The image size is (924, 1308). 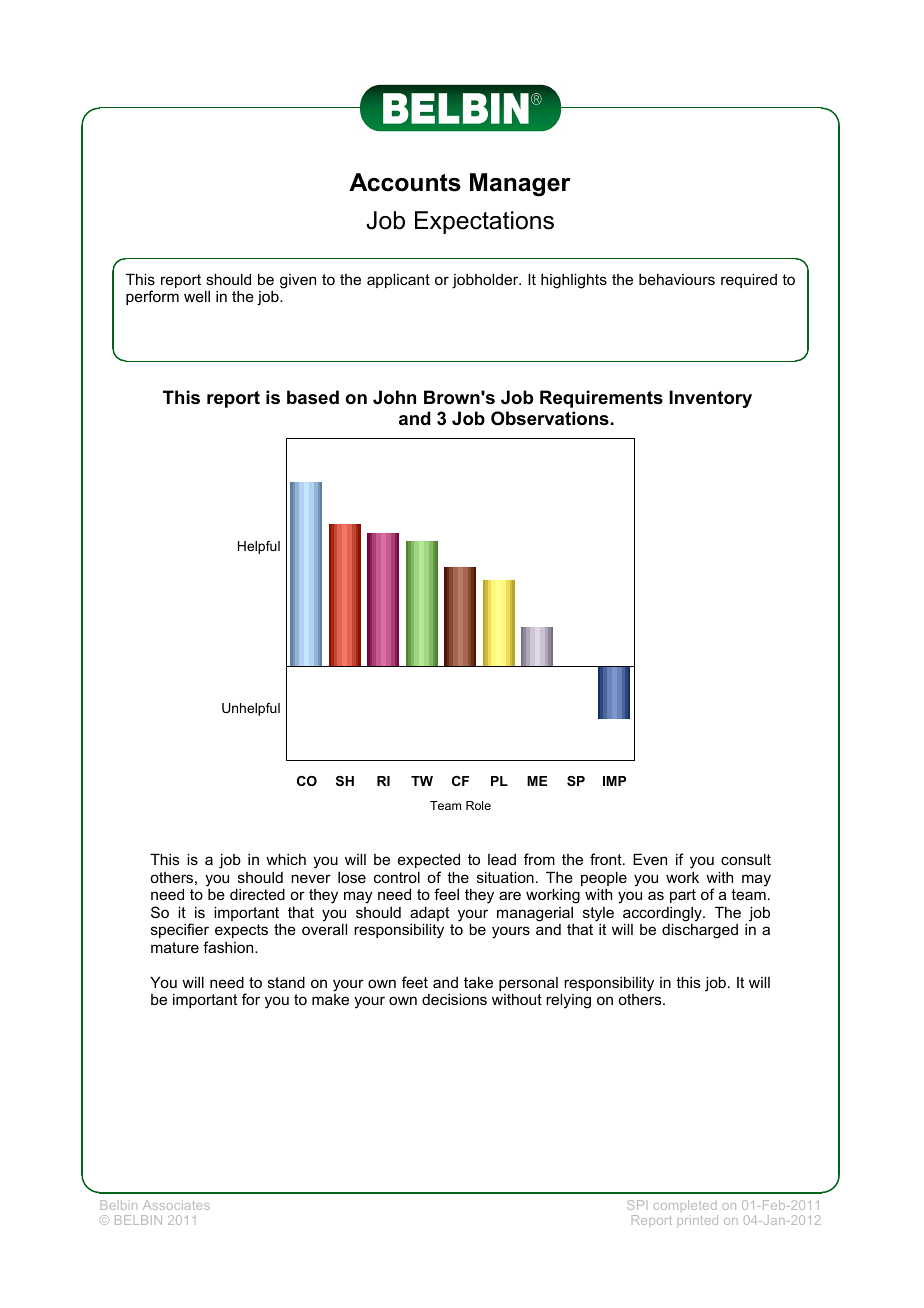 What do you see at coordinates (650, 859) in the document?
I see `Even` at bounding box center [650, 859].
